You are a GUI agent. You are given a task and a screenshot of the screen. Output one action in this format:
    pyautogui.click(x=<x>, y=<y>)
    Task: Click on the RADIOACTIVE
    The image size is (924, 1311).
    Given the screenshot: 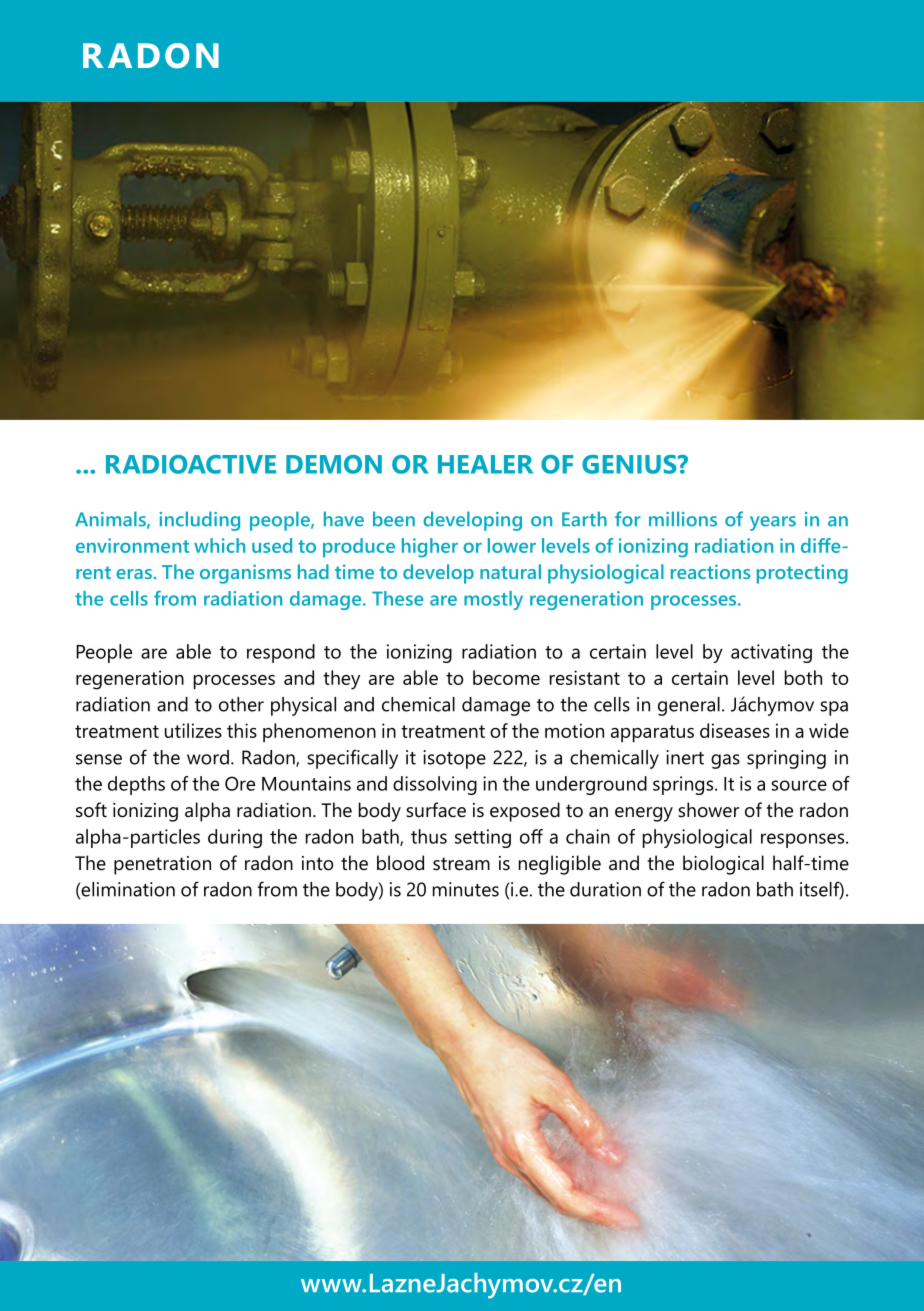 What is the action you would take?
    pyautogui.click(x=191, y=464)
